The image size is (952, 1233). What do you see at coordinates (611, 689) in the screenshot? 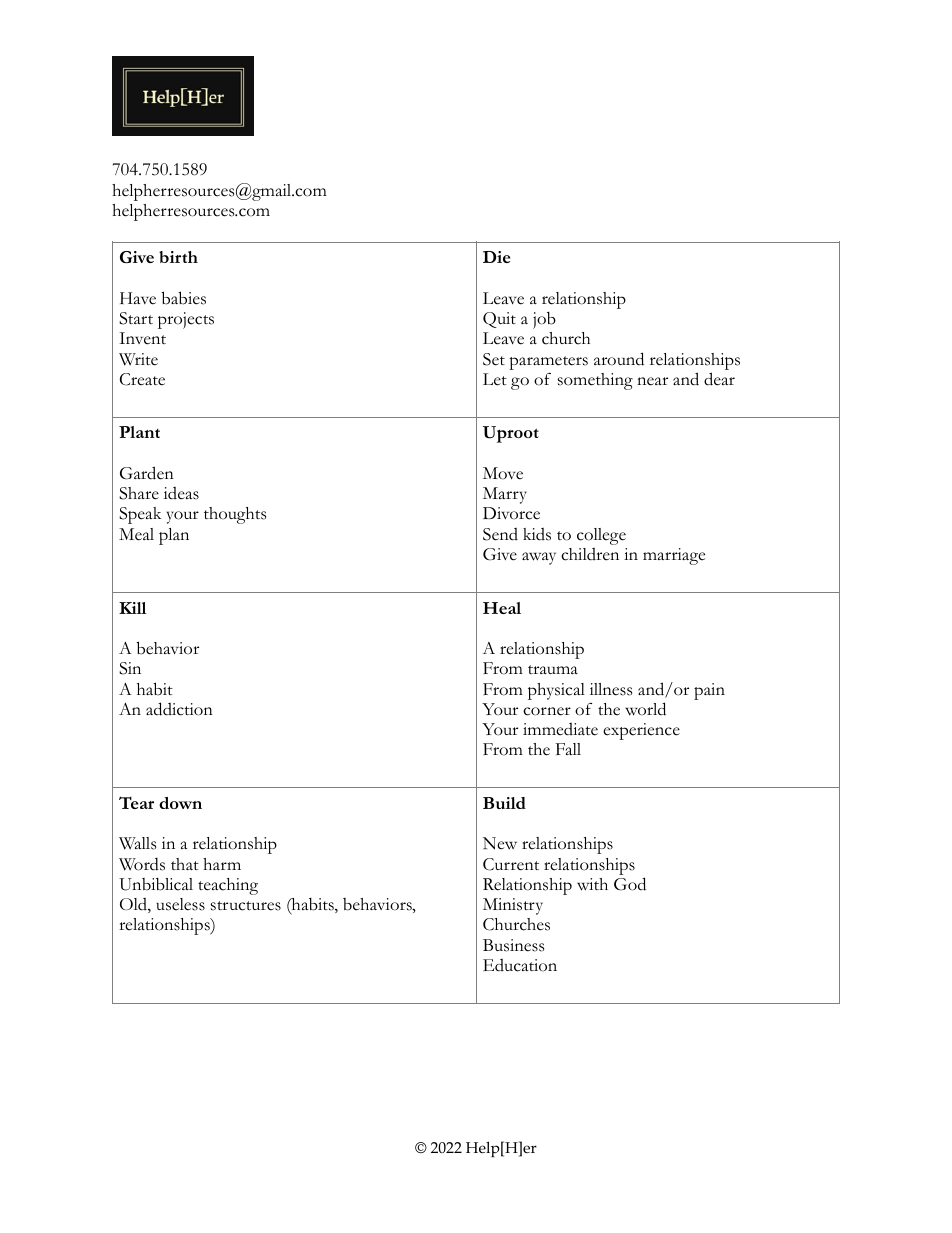
I see `illness` at bounding box center [611, 689].
